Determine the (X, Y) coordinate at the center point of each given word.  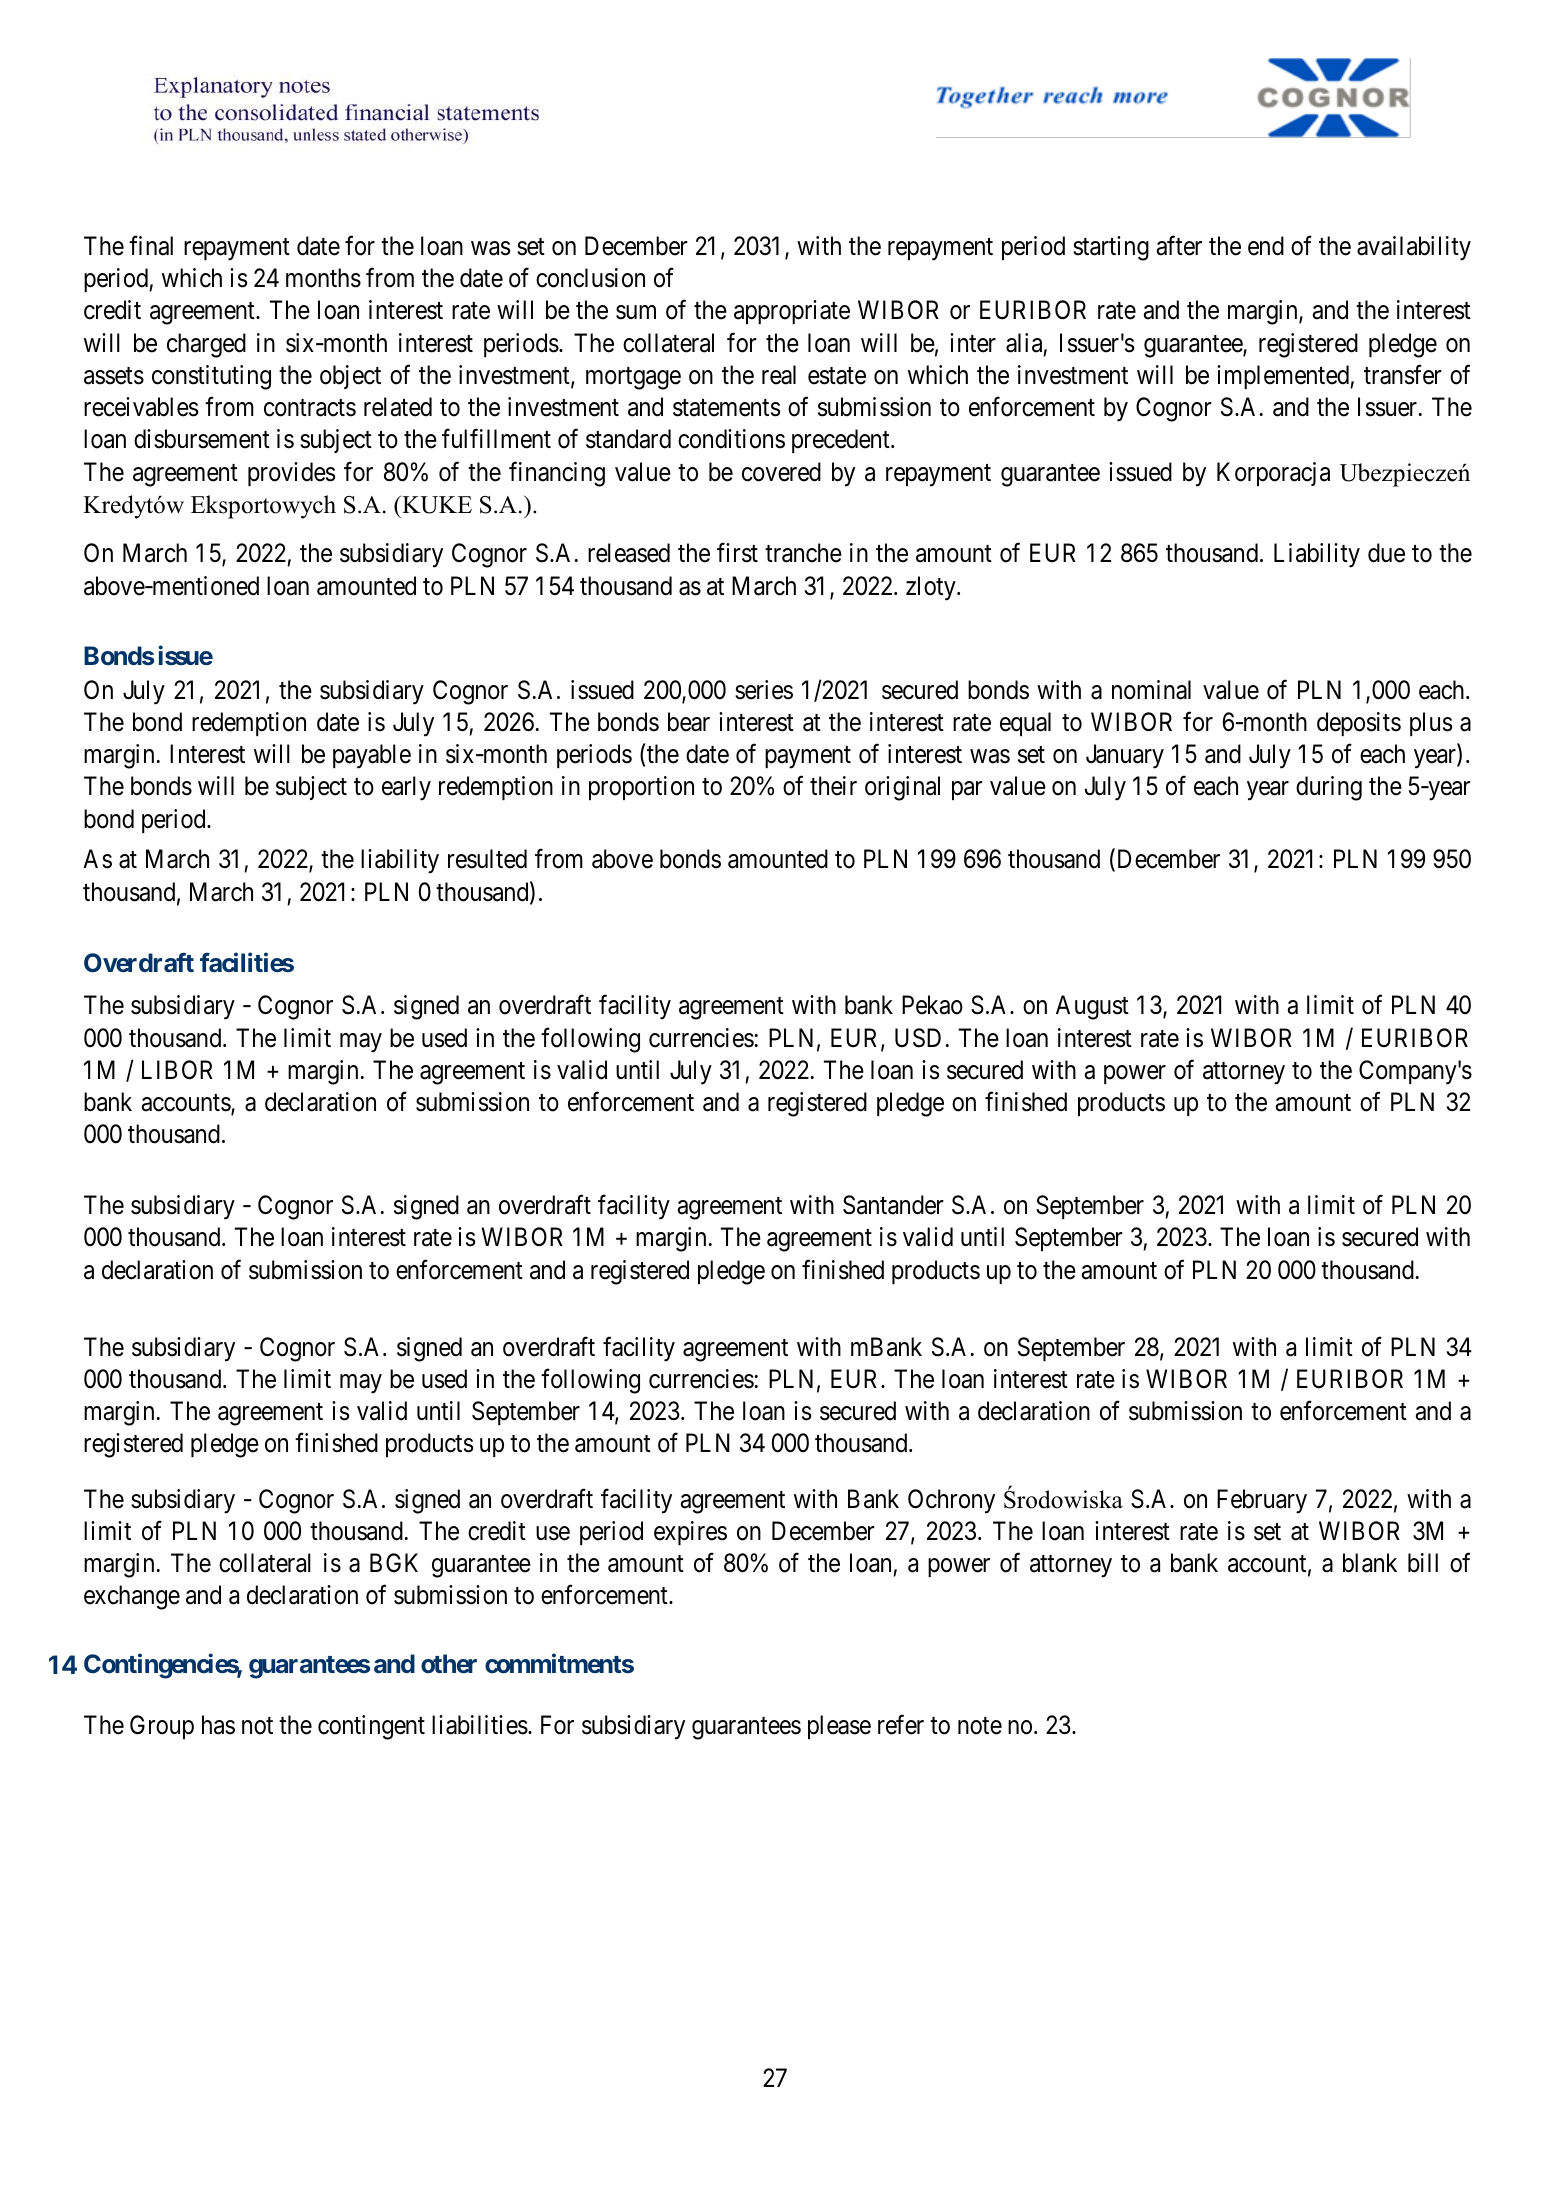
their (833, 786)
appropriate (792, 312)
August (1092, 1007)
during (1329, 788)
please (839, 1727)
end (1266, 246)
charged (206, 345)
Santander (893, 1205)
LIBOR (177, 1070)
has (218, 1725)
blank (1370, 1563)
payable (372, 756)
